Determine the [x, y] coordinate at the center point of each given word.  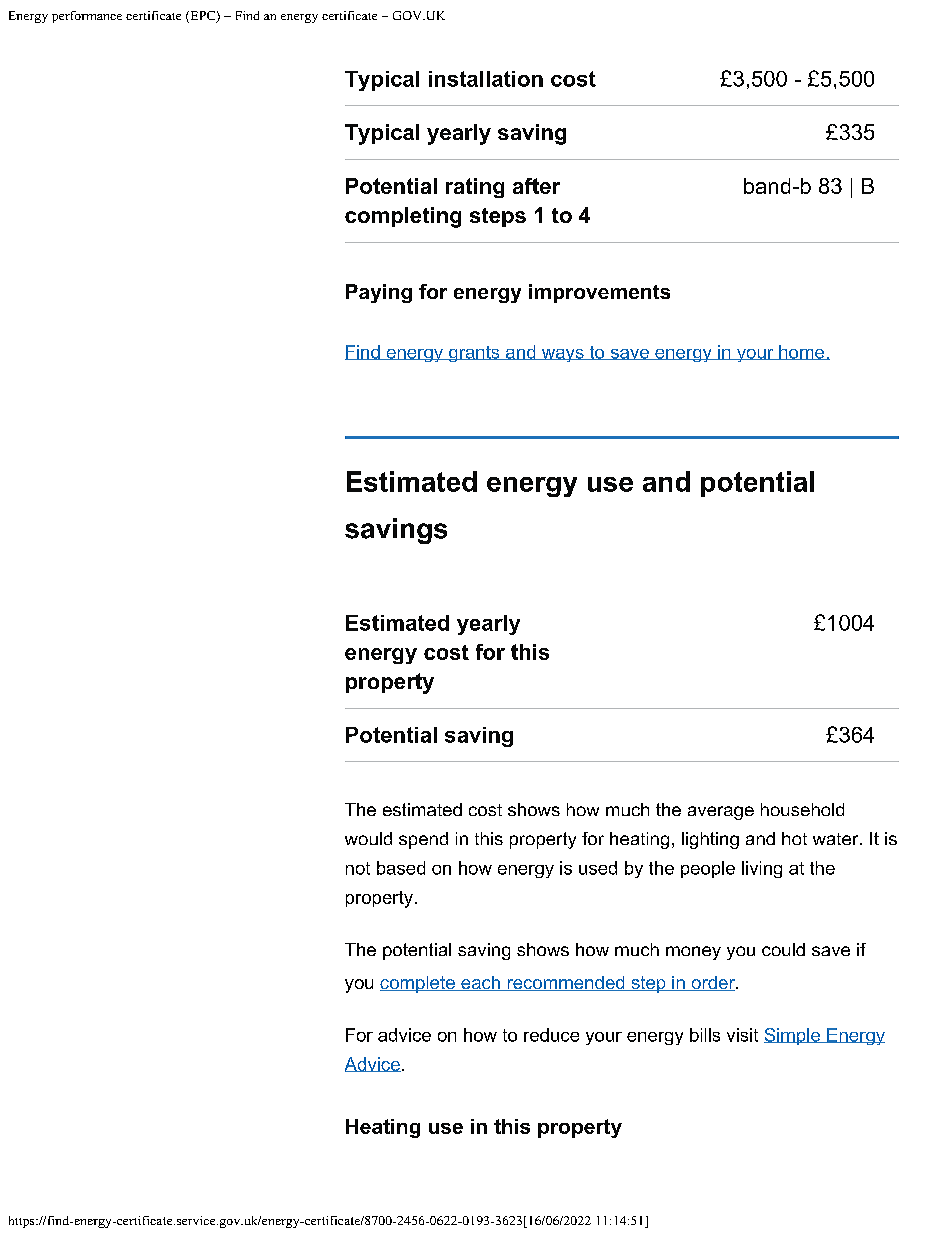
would [368, 838]
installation [486, 79]
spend [423, 840]
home [802, 352]
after [536, 186]
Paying [379, 293]
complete [418, 984]
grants [474, 354]
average [721, 813]
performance [87, 17]
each [480, 983]
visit [742, 1035]
